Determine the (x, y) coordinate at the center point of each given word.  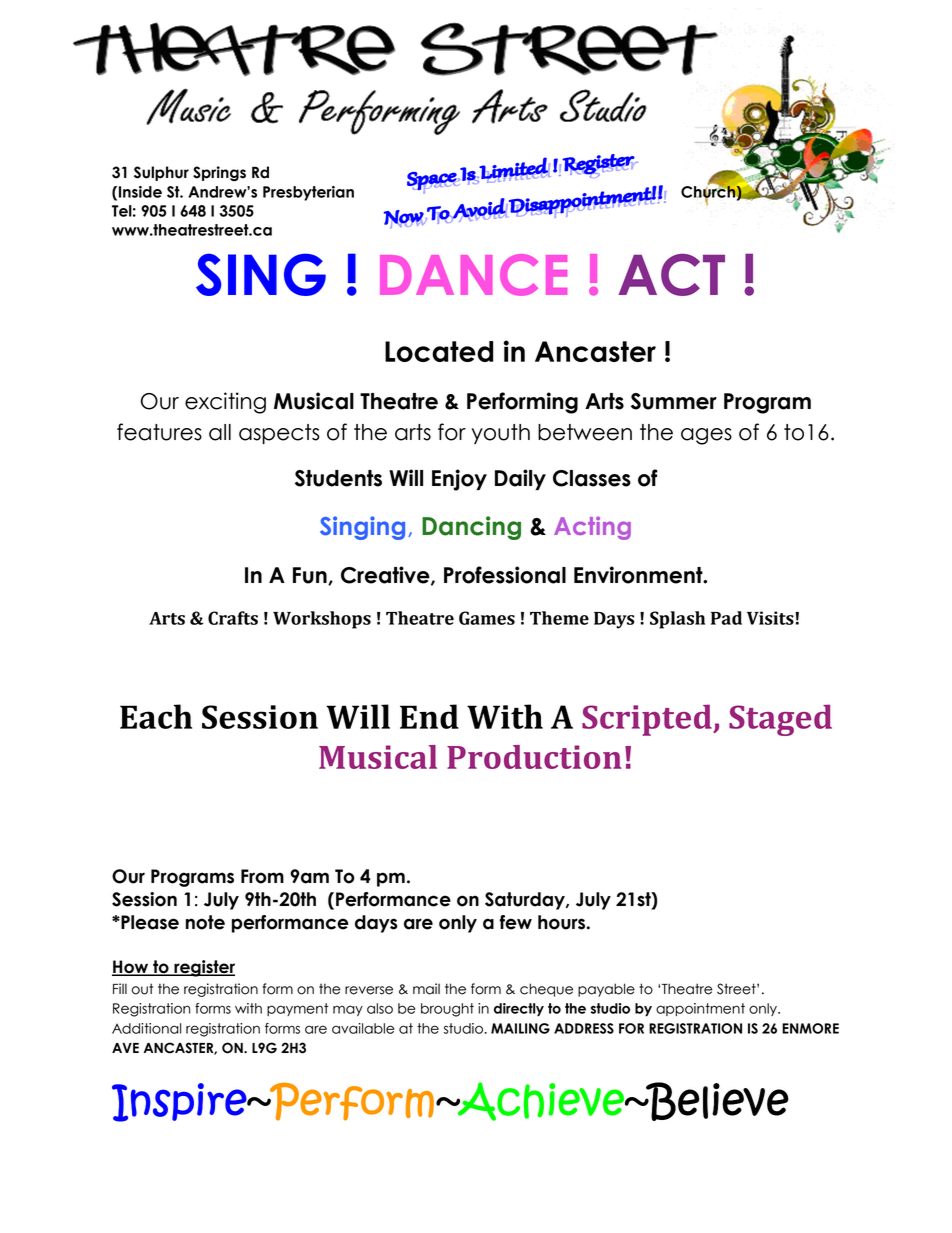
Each (156, 716)
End (429, 716)
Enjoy (459, 480)
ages (706, 436)
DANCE (473, 275)
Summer (674, 401)
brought (447, 1010)
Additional (146, 1028)
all (220, 432)
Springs (219, 173)
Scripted (648, 720)
